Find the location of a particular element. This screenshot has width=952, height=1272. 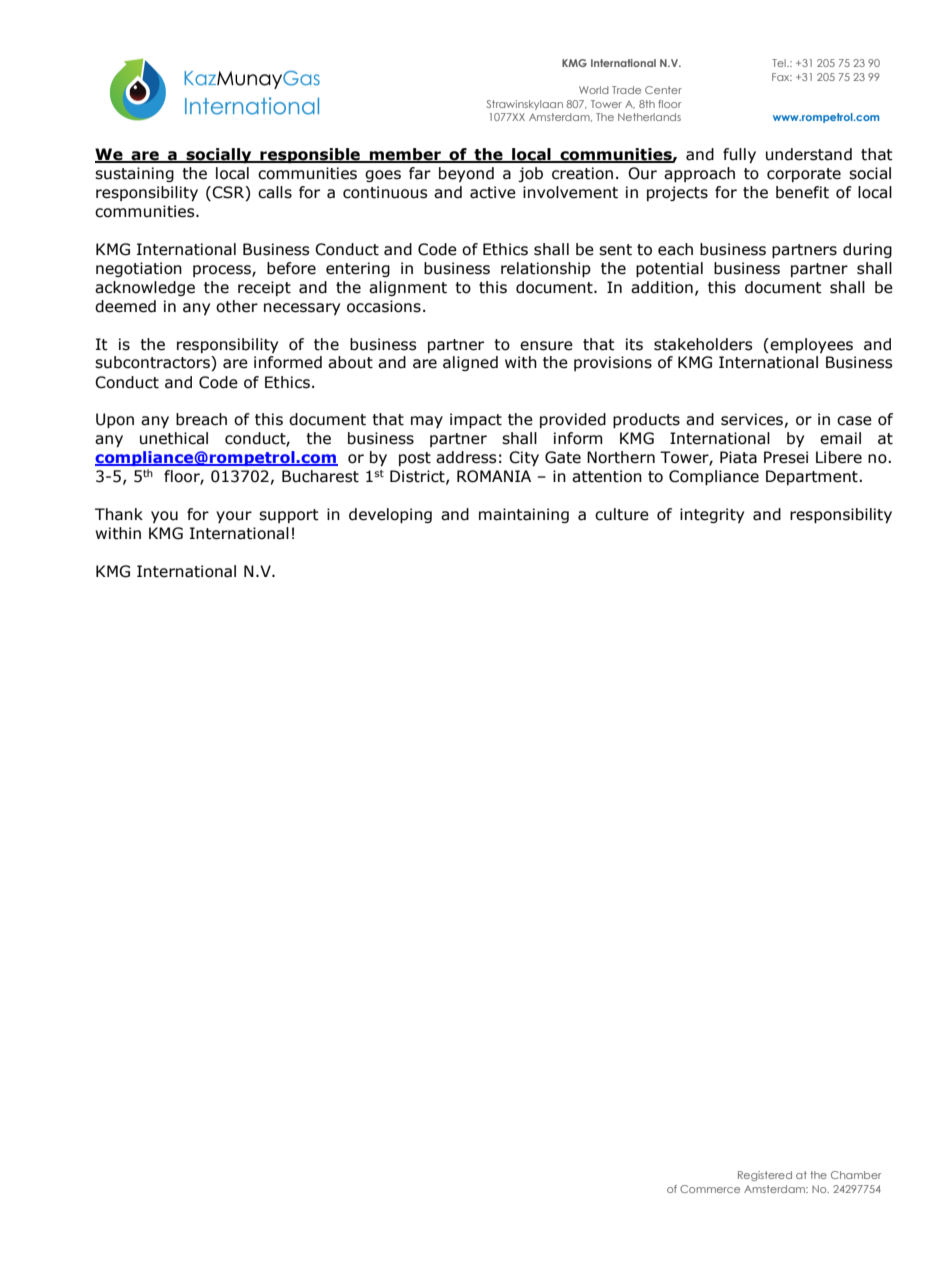

Commerce is located at coordinates (710, 1189).
